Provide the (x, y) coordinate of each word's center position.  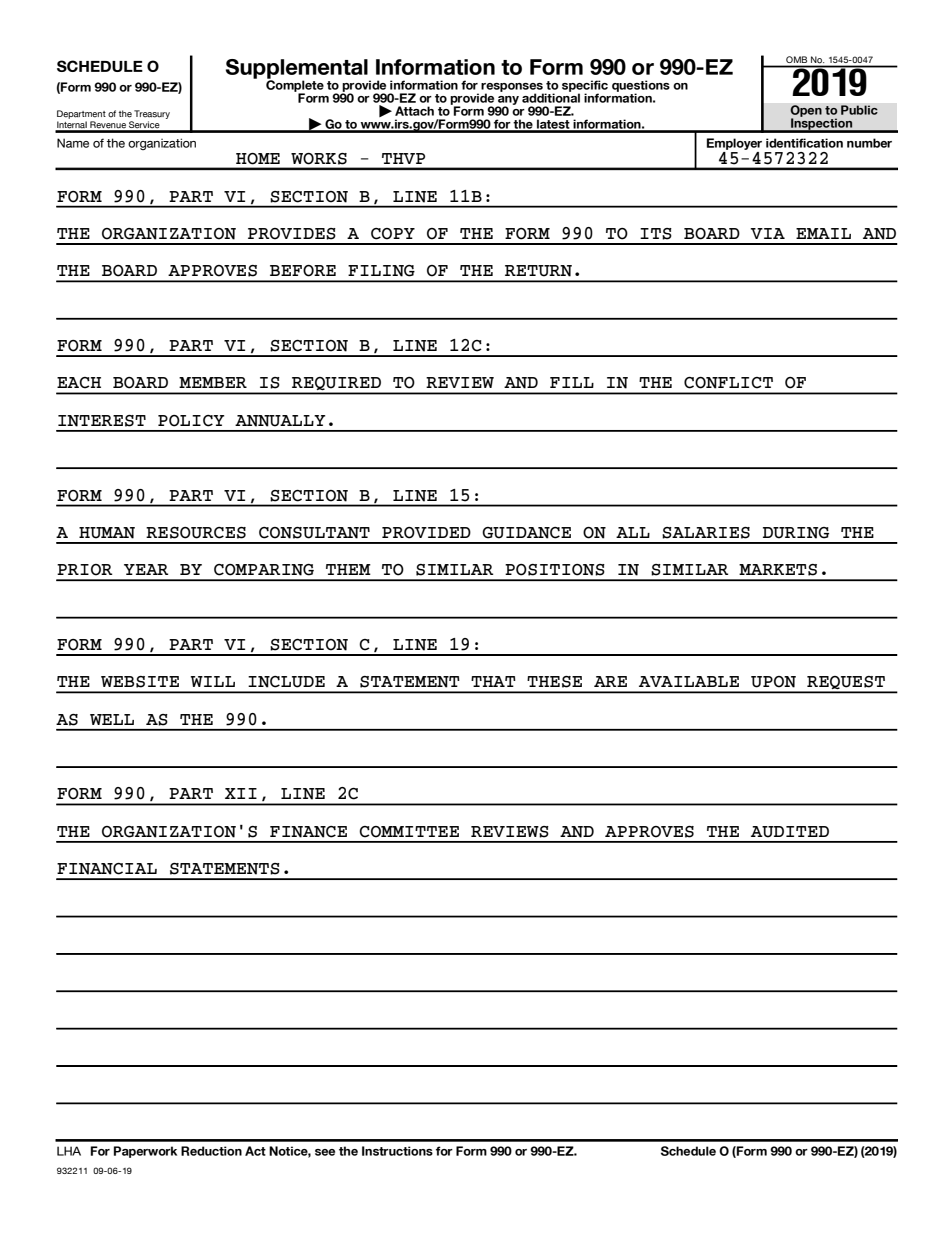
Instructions (397, 1151)
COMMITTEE (409, 832)
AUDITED (790, 832)
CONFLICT (728, 383)
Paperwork (145, 1152)
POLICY (191, 421)
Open (806, 112)
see (325, 1152)
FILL (572, 382)
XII (241, 793)
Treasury (152, 114)
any (508, 101)
